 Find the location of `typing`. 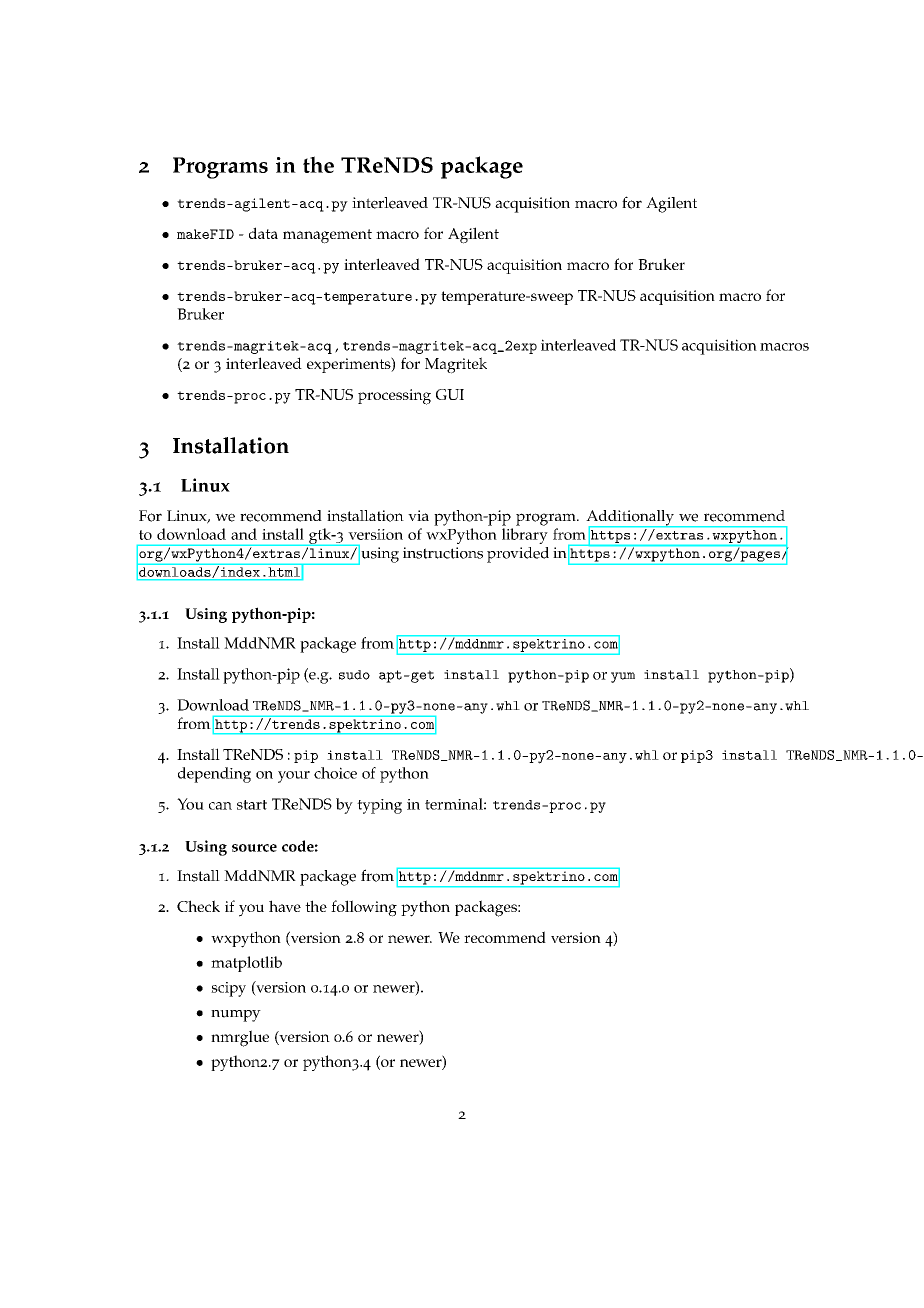

typing is located at coordinates (379, 806).
